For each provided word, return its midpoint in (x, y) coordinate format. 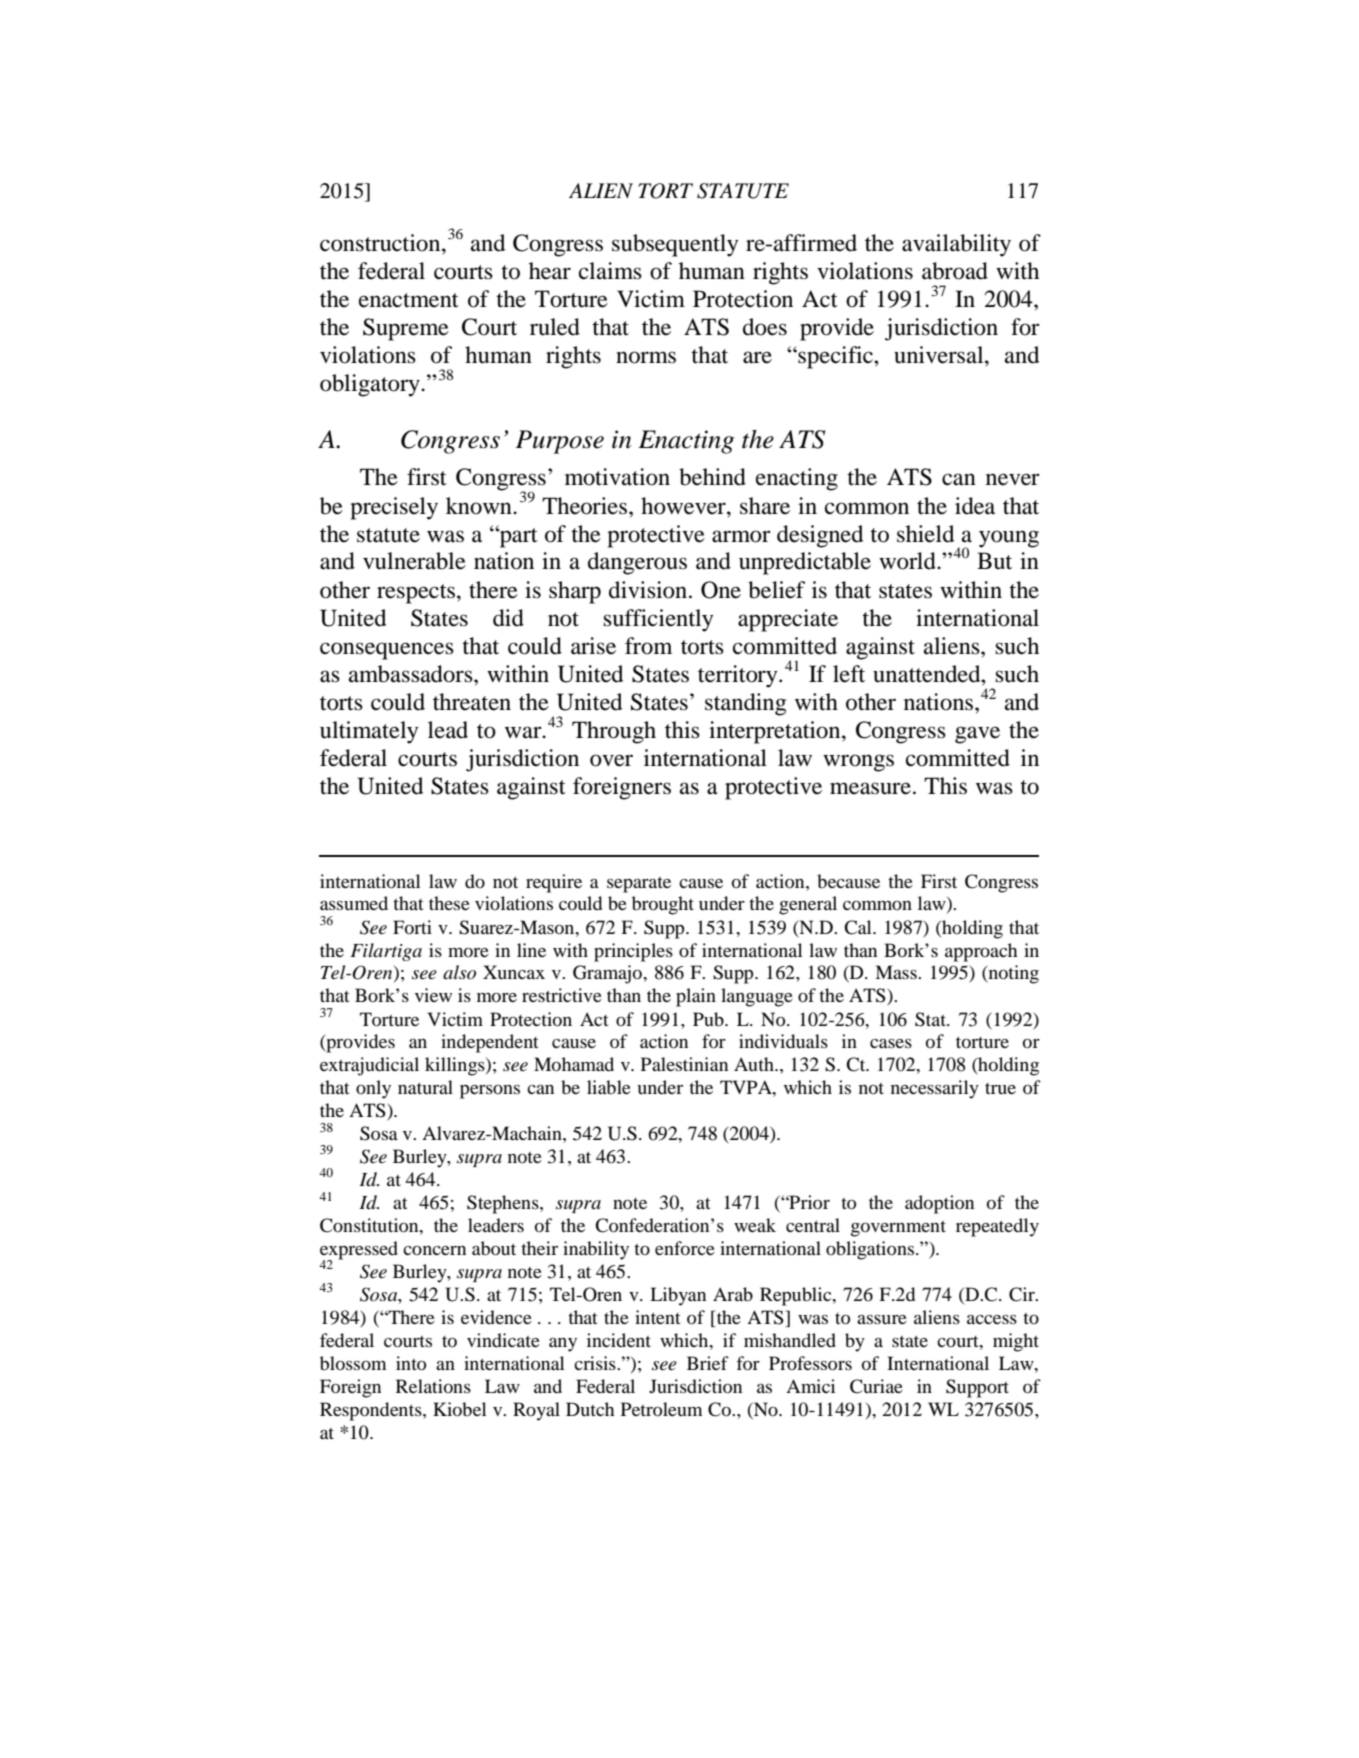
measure (870, 788)
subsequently (675, 245)
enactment (409, 300)
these (449, 903)
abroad (955, 271)
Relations (433, 1386)
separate (639, 885)
